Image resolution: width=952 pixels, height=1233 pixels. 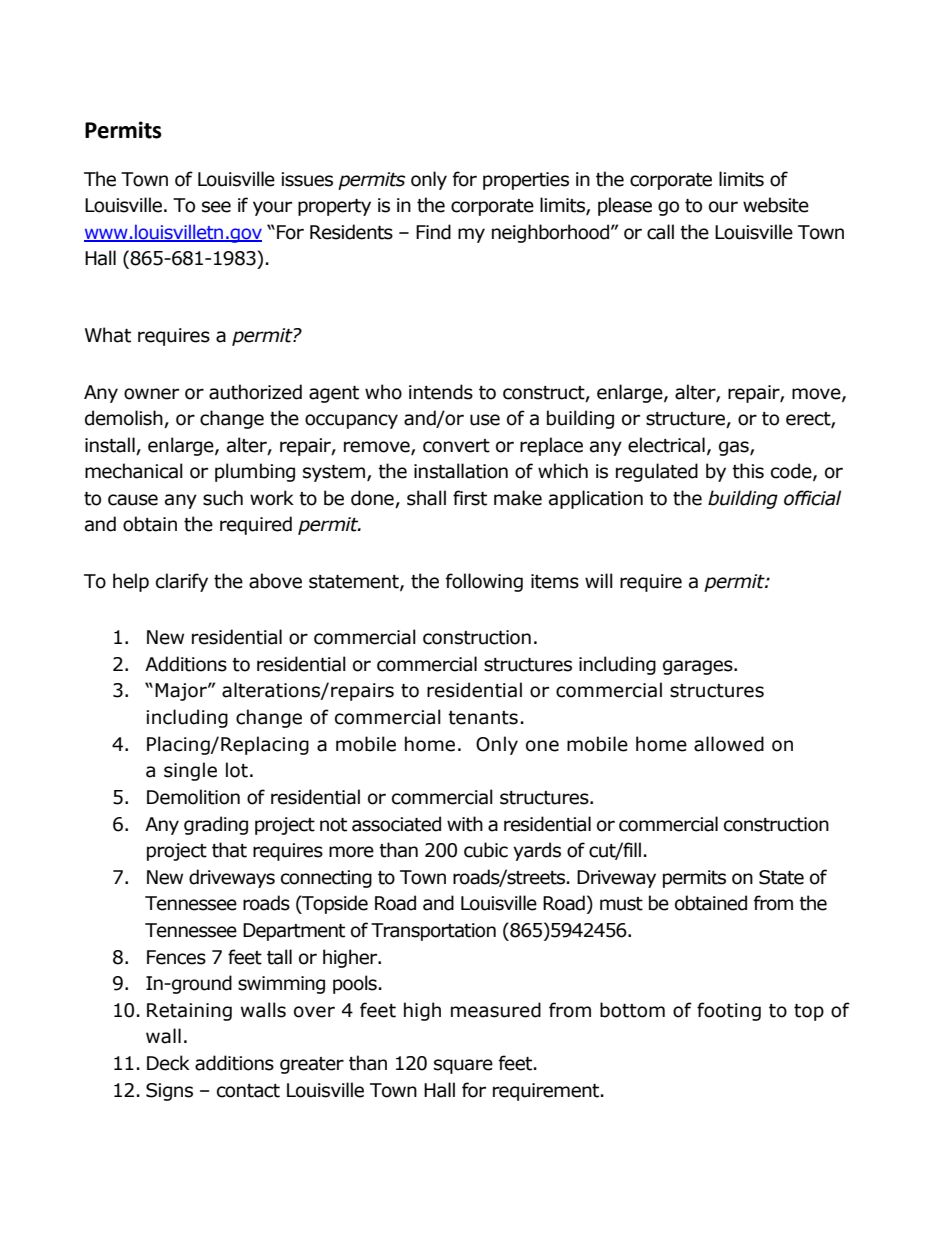 I want to click on clarify, so click(x=182, y=582).
